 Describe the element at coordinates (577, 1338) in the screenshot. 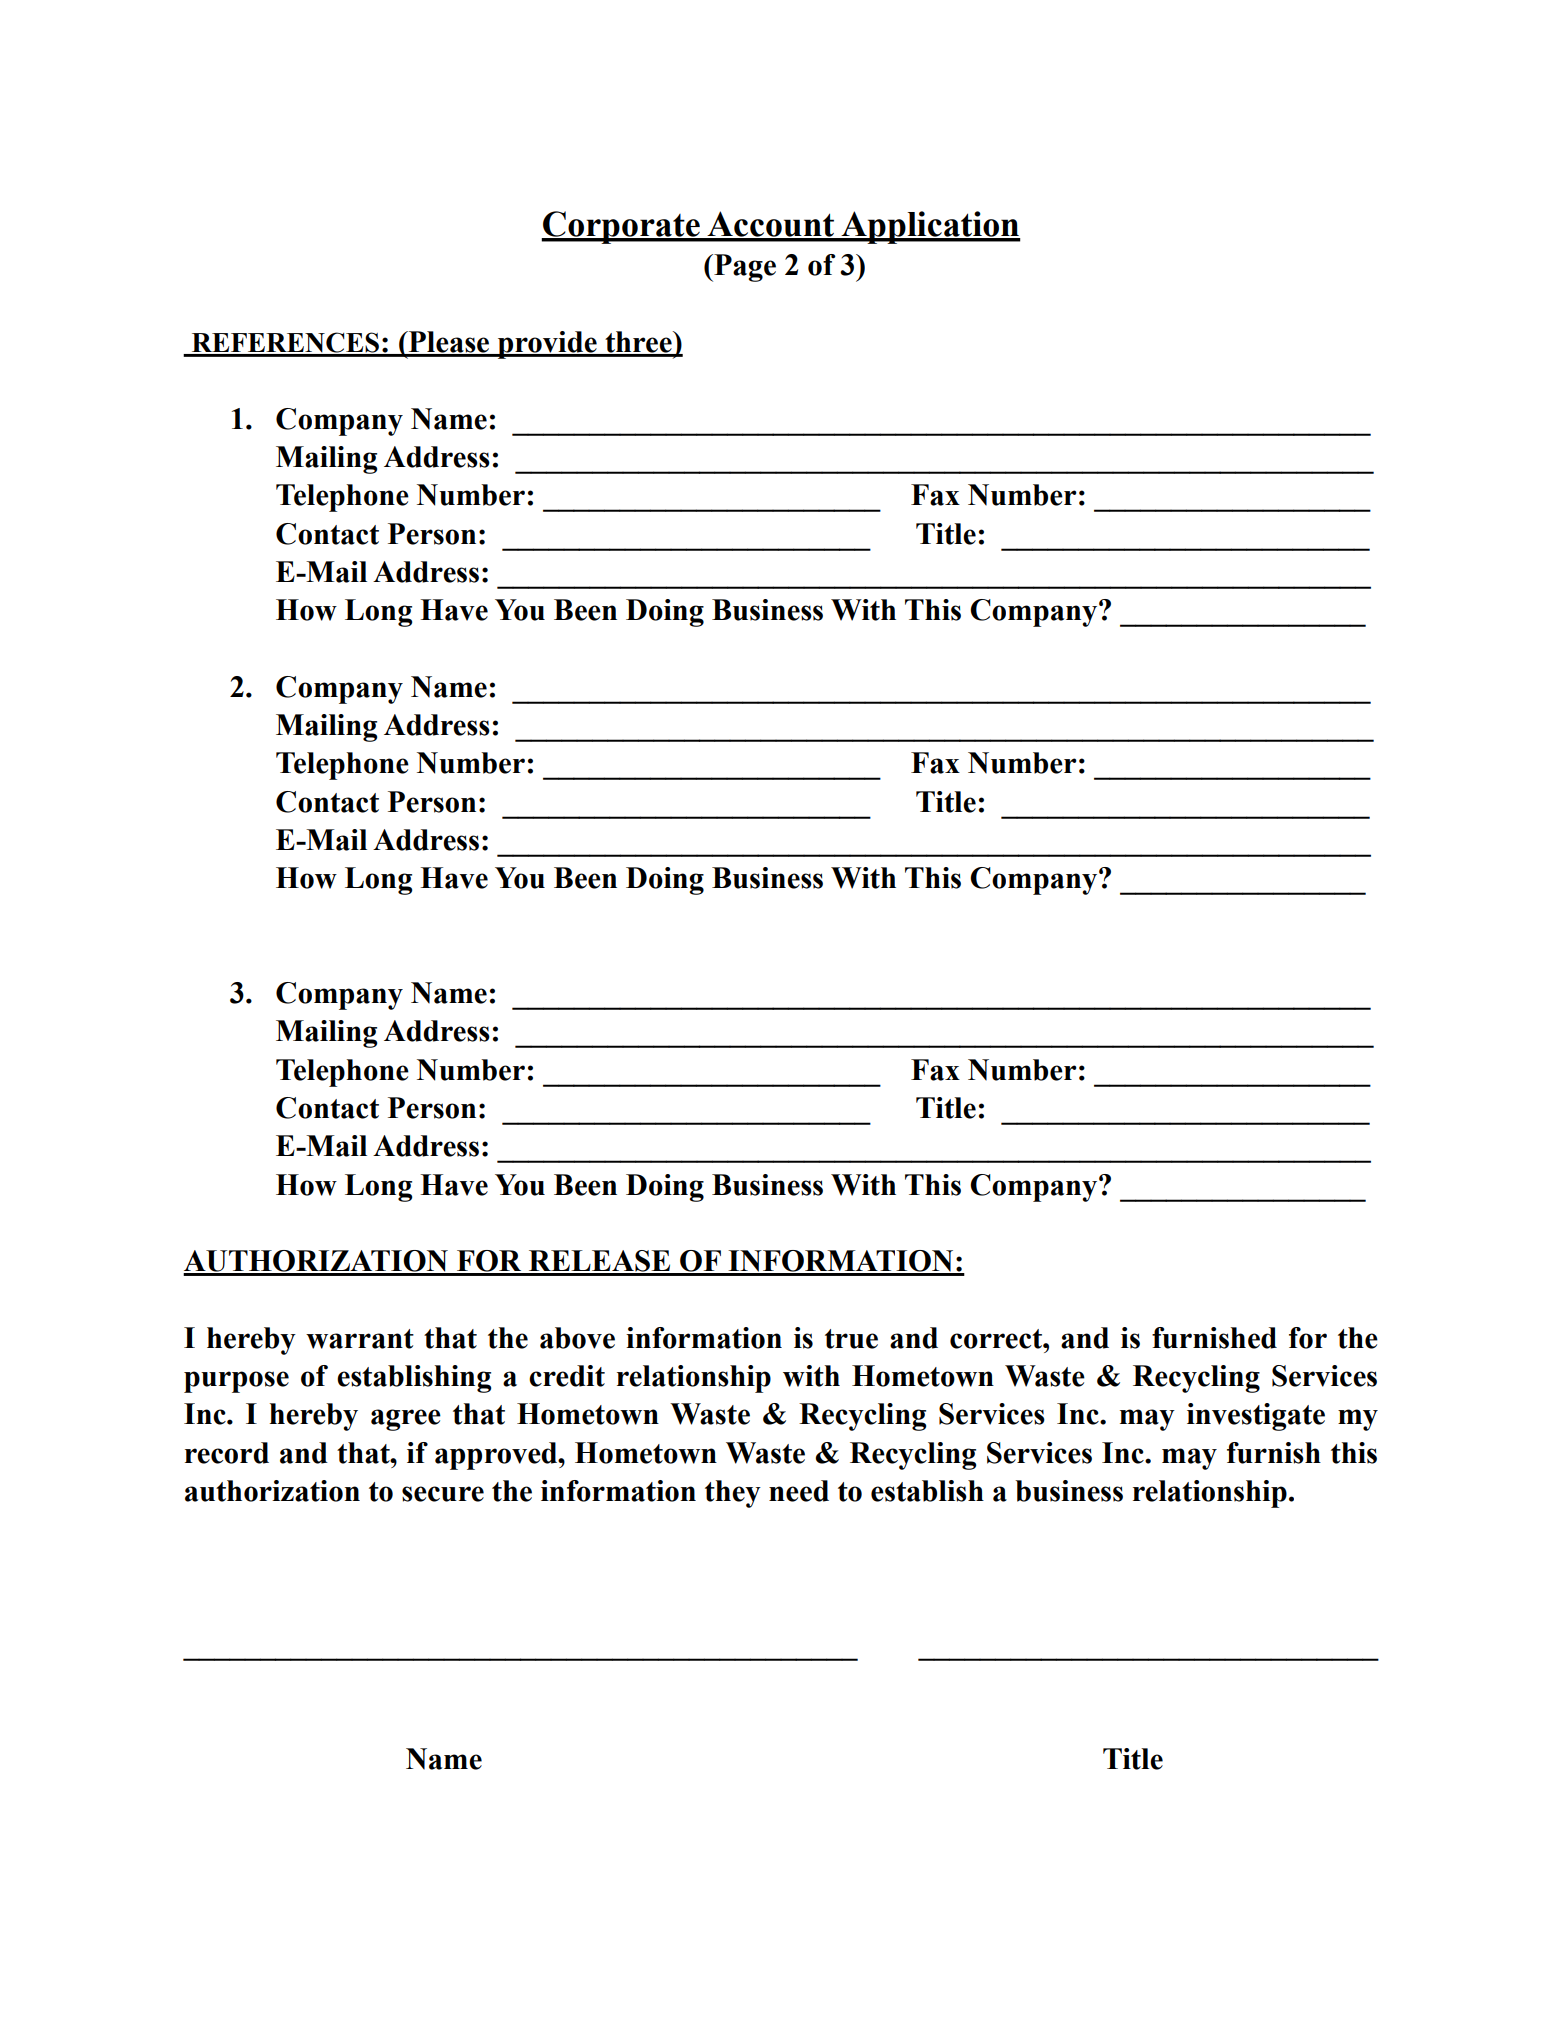

I see `above` at that location.
